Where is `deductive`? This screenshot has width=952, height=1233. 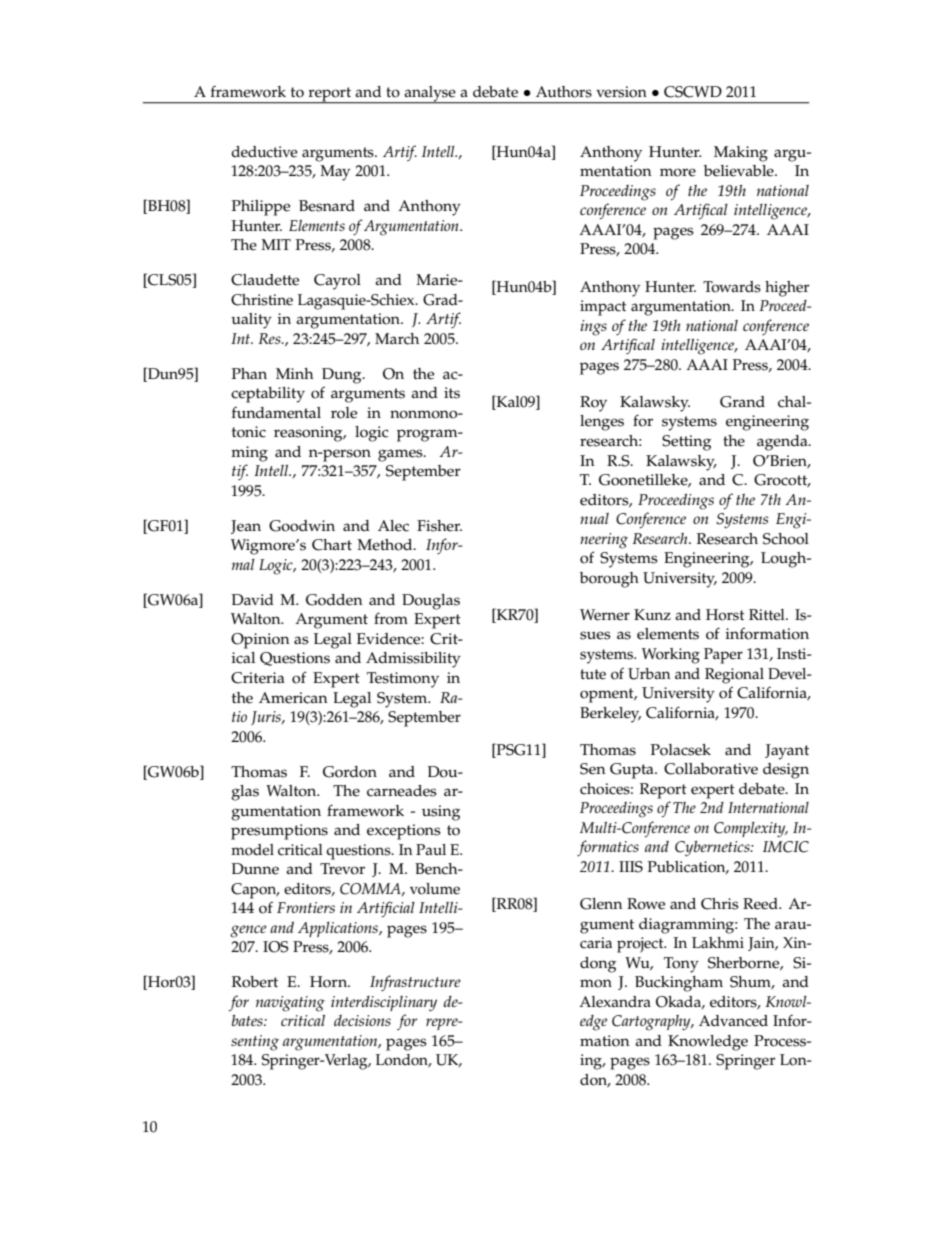
deductive is located at coordinates (264, 152).
